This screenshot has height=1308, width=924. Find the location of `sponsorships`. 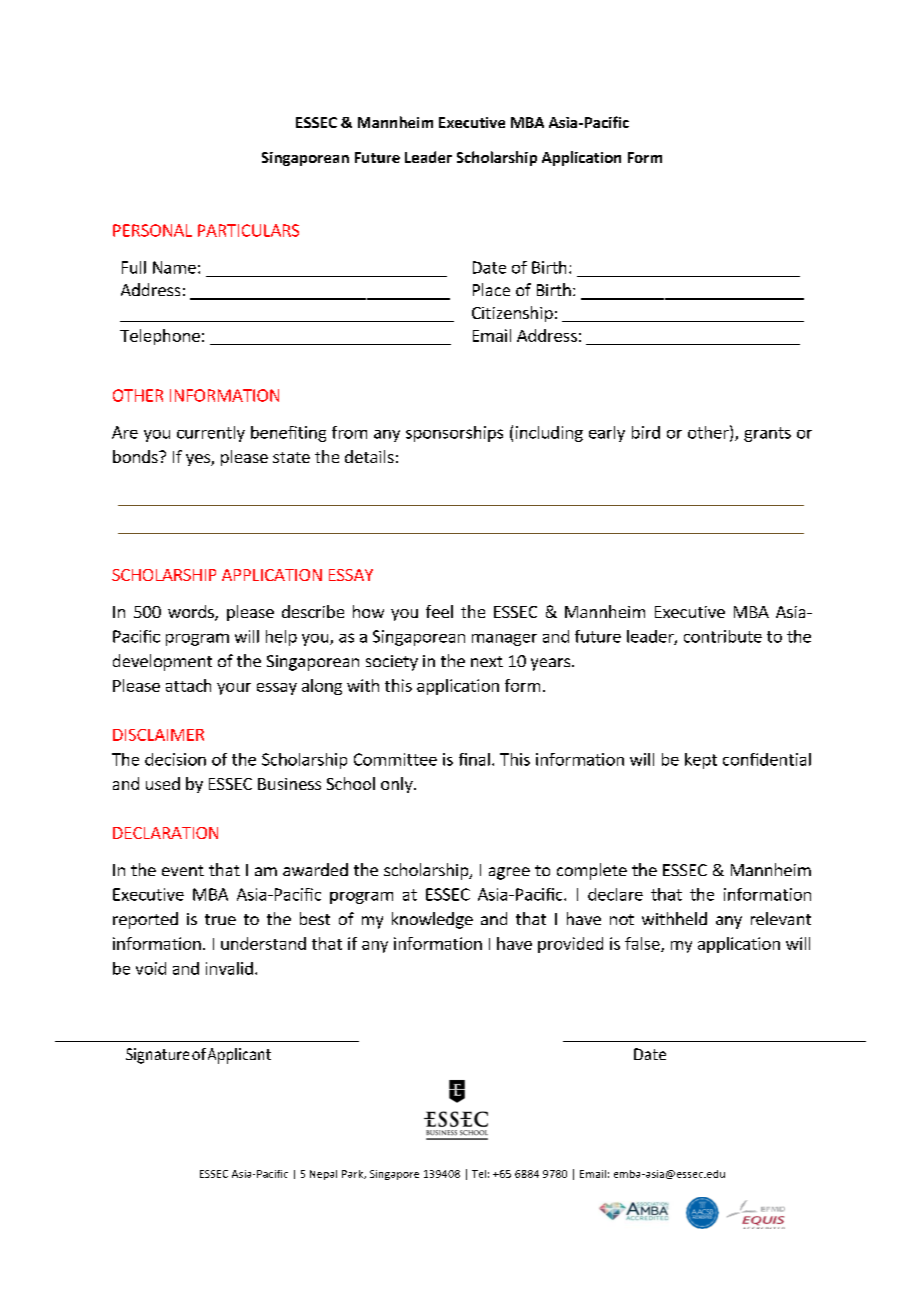

sponsorships is located at coordinates (454, 434).
